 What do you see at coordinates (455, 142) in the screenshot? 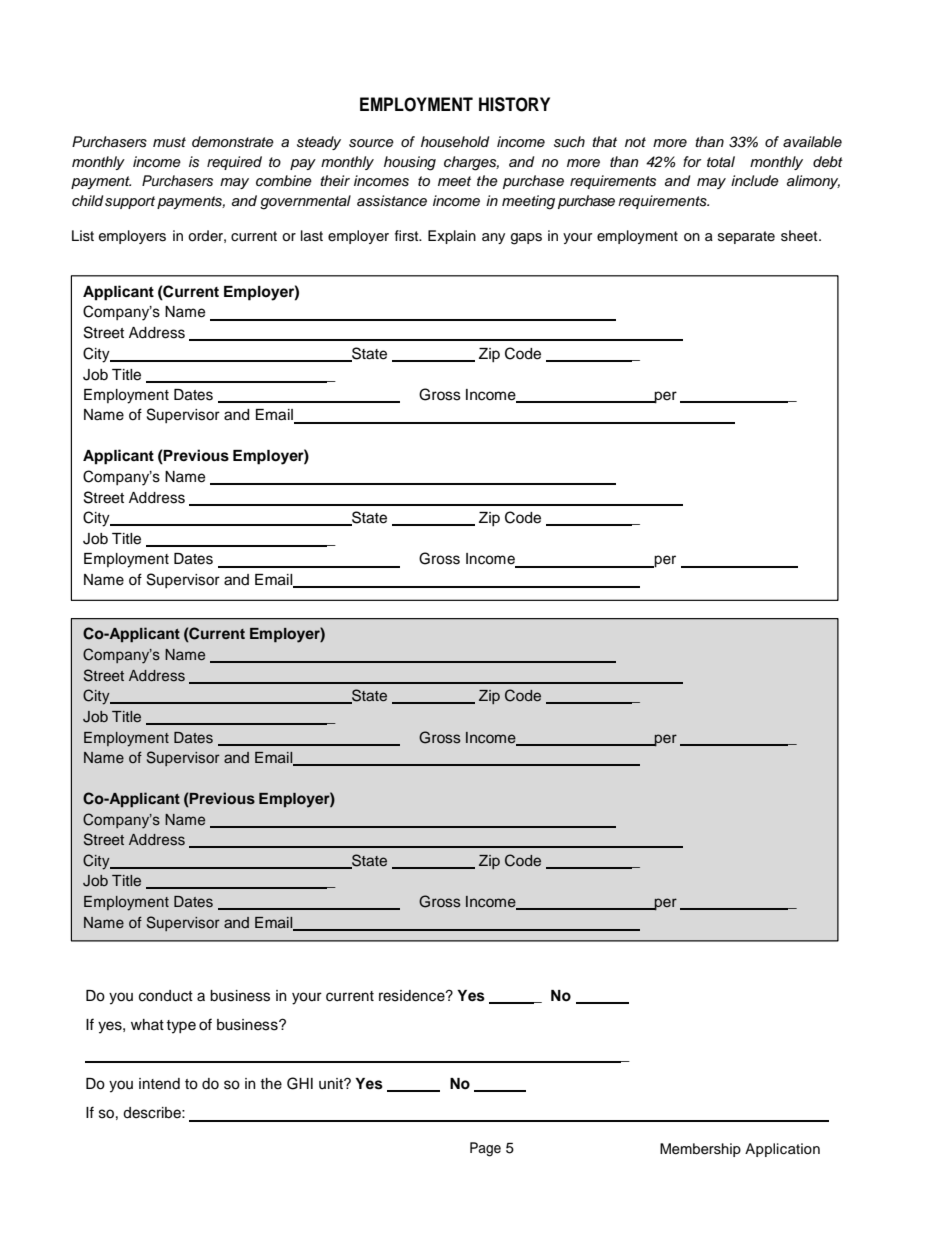
I see `household` at bounding box center [455, 142].
